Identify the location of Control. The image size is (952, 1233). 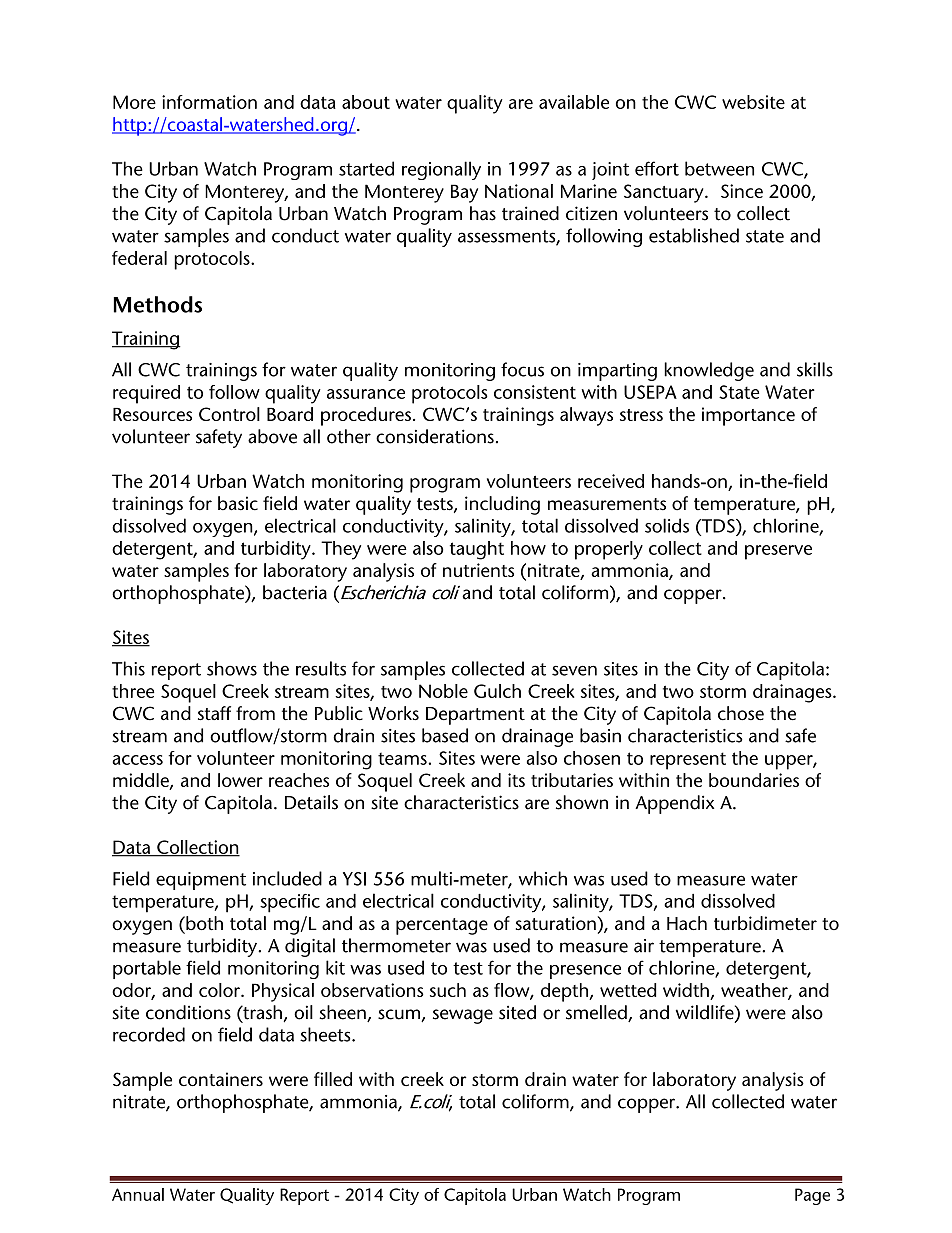
(229, 414).
